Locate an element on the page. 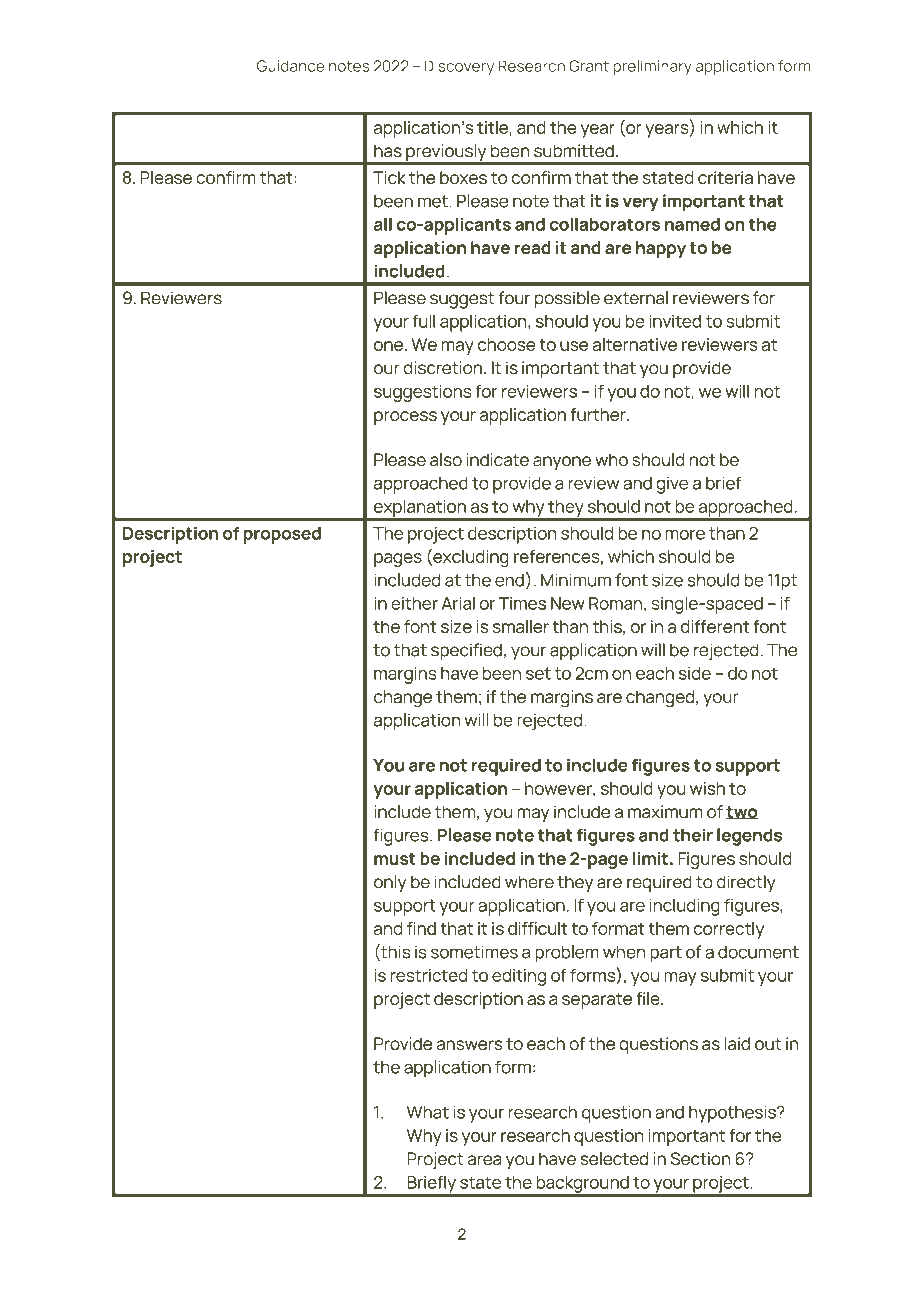 This image has height=1308, width=924. smaller is located at coordinates (521, 626).
